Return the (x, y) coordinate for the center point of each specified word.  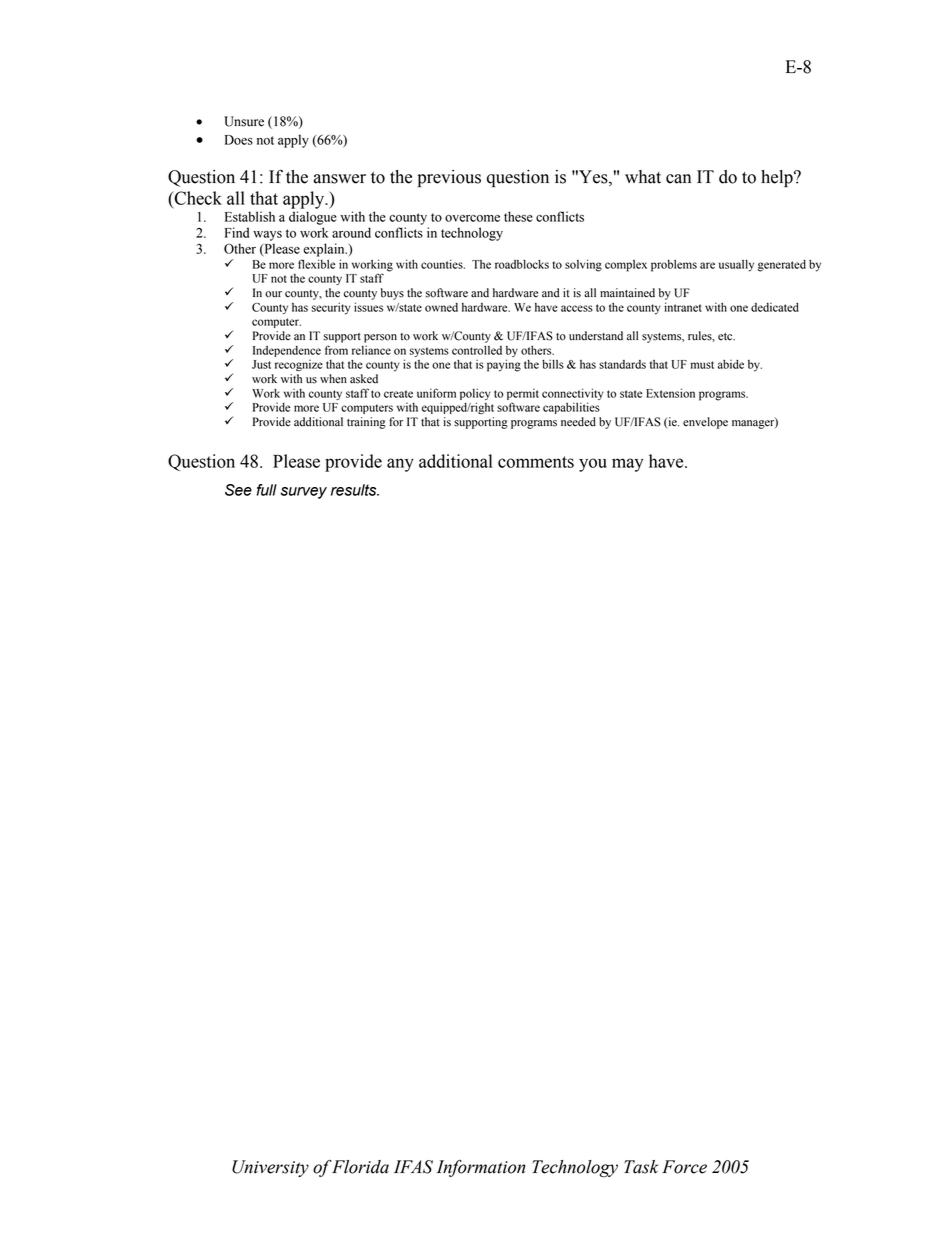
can (678, 179)
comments (536, 462)
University (270, 1168)
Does (239, 140)
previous (449, 178)
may (628, 465)
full (267, 490)
